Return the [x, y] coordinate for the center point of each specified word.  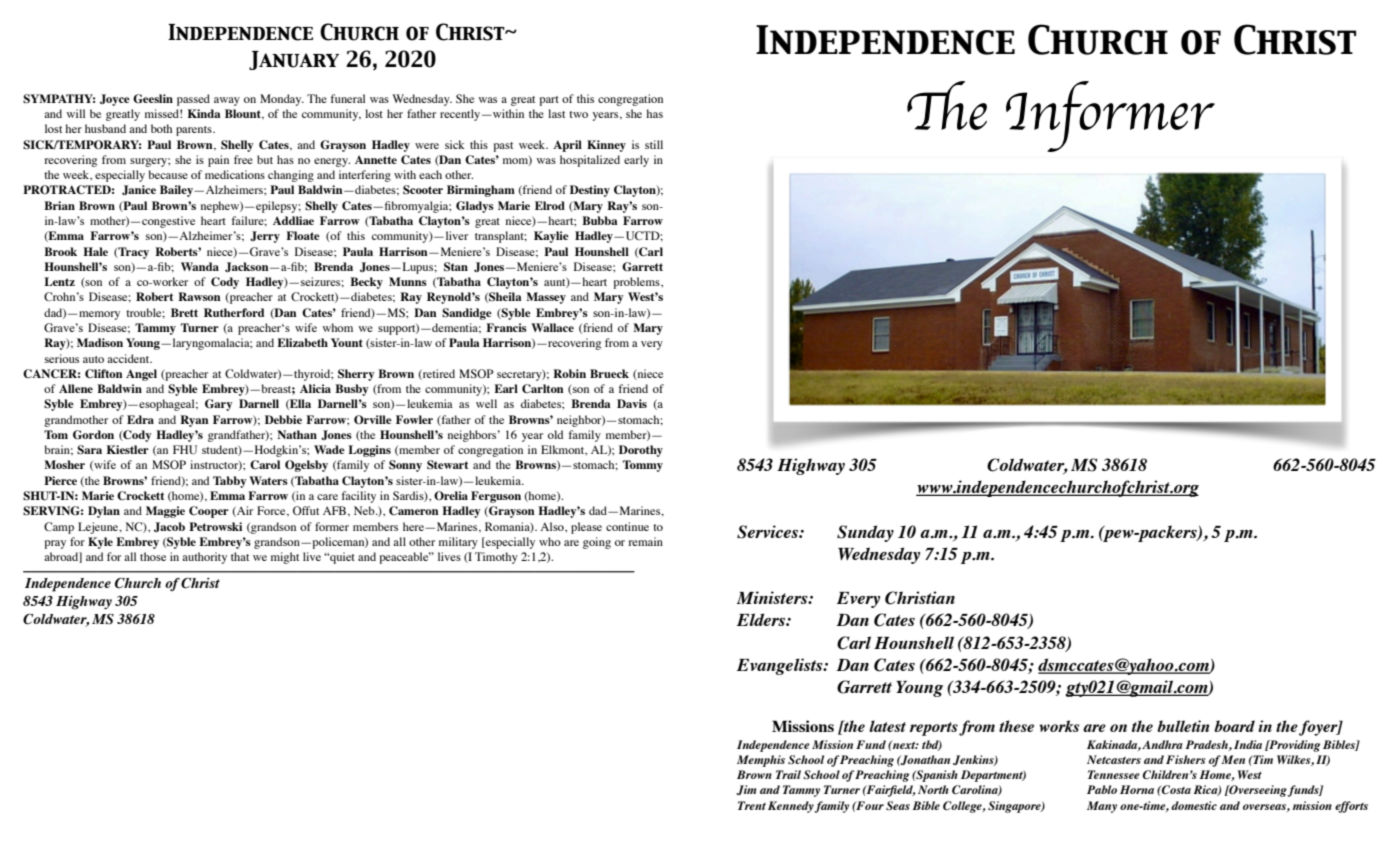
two [578, 114]
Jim [746, 790]
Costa [1175, 789]
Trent [752, 805]
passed [193, 100]
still [654, 144]
